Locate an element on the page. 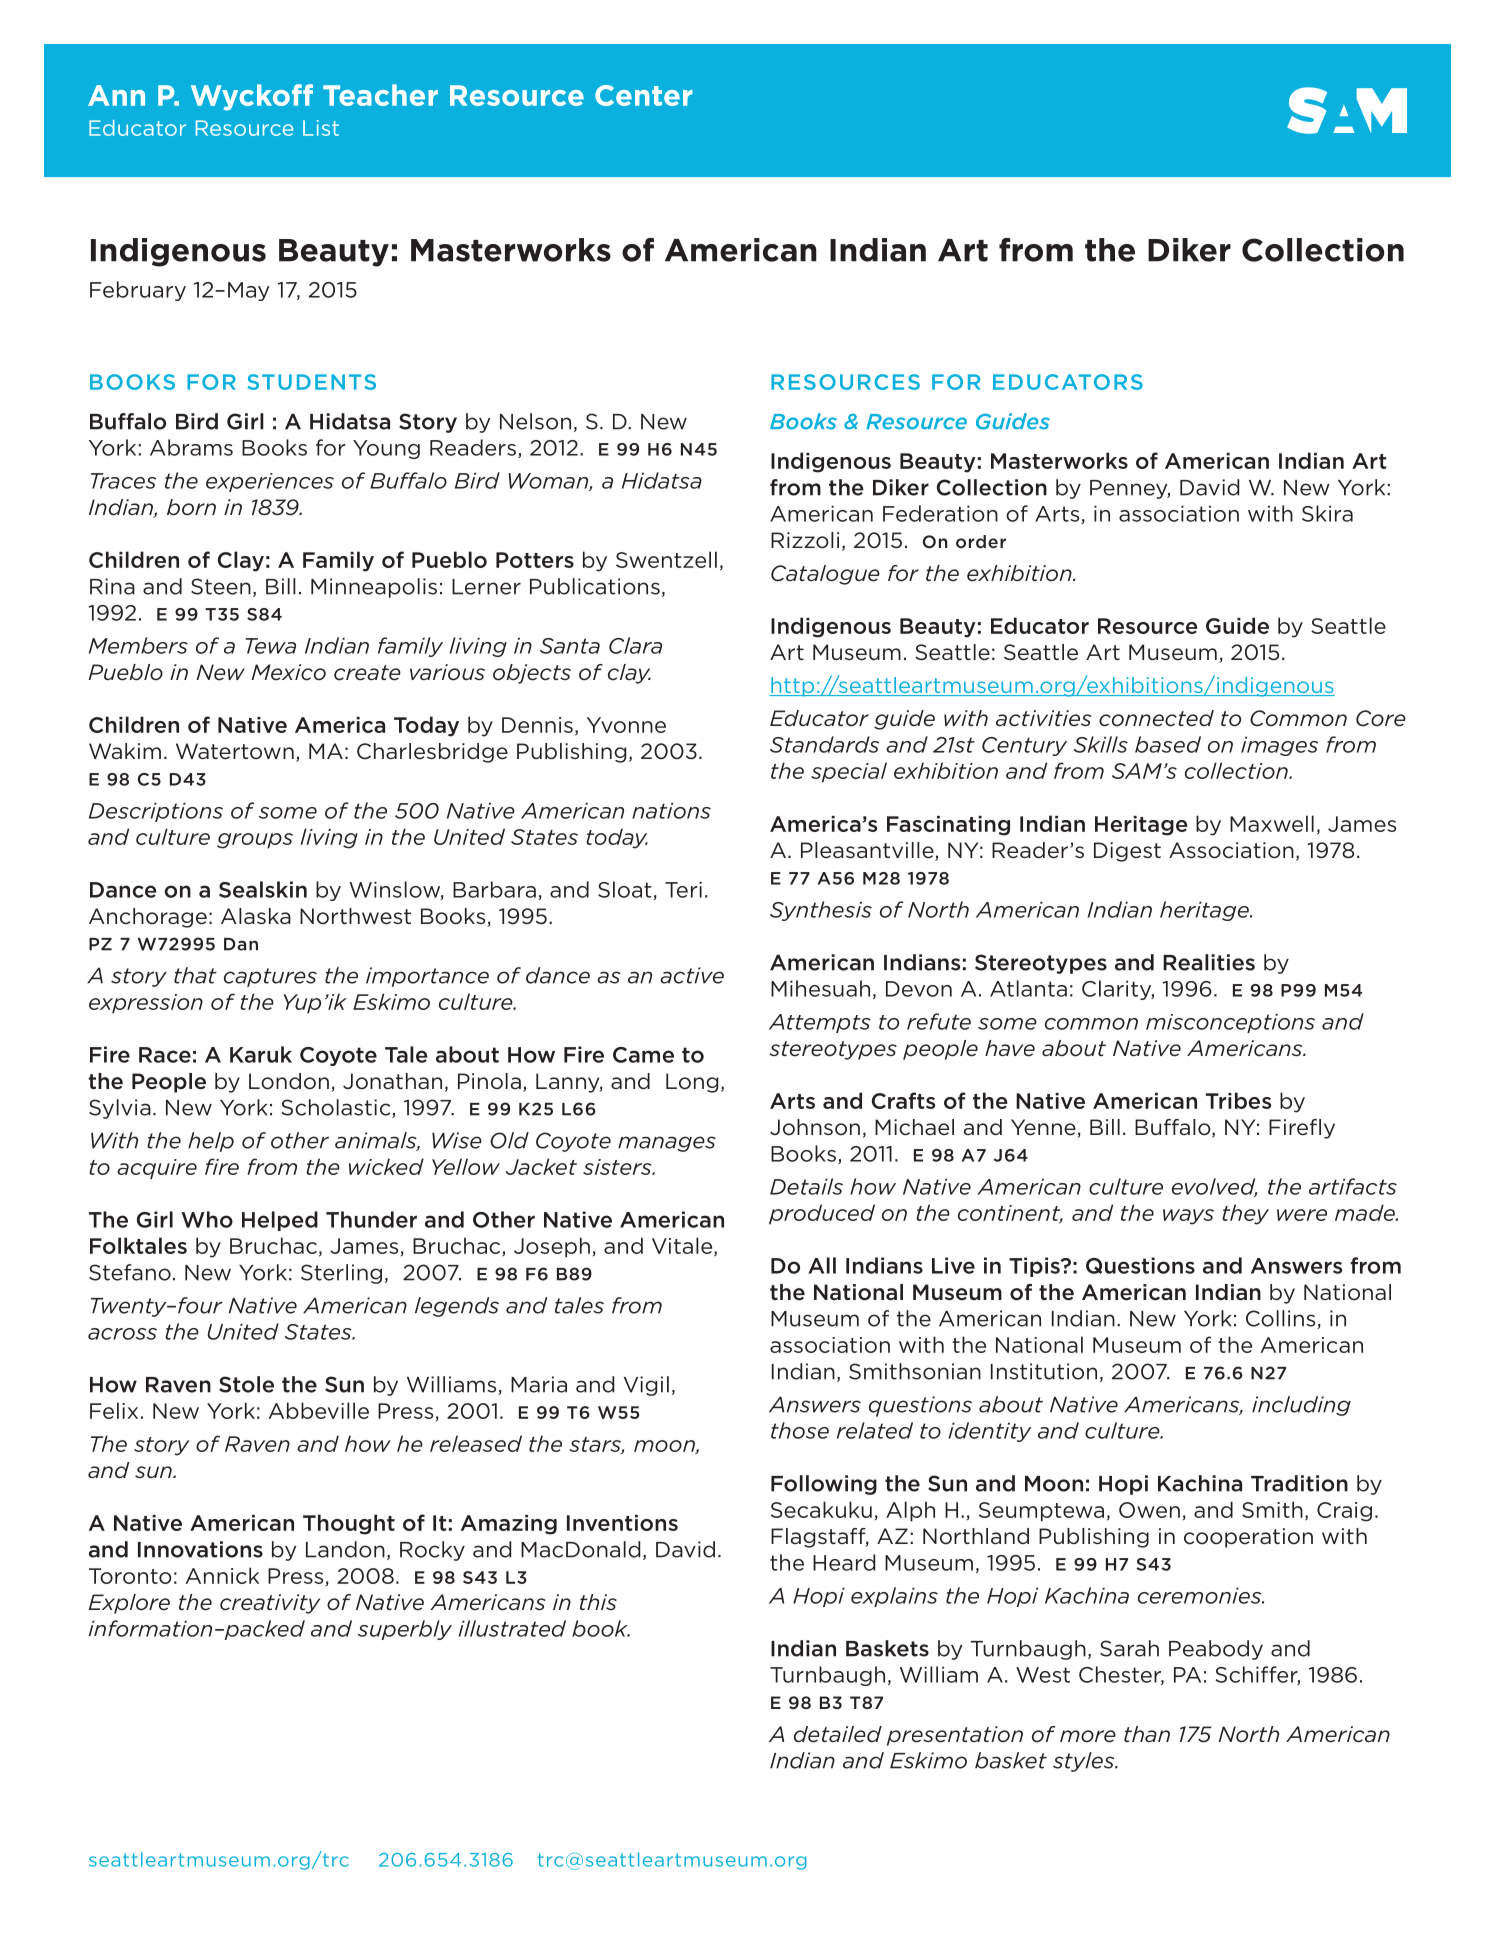  List is located at coordinates (321, 128).
